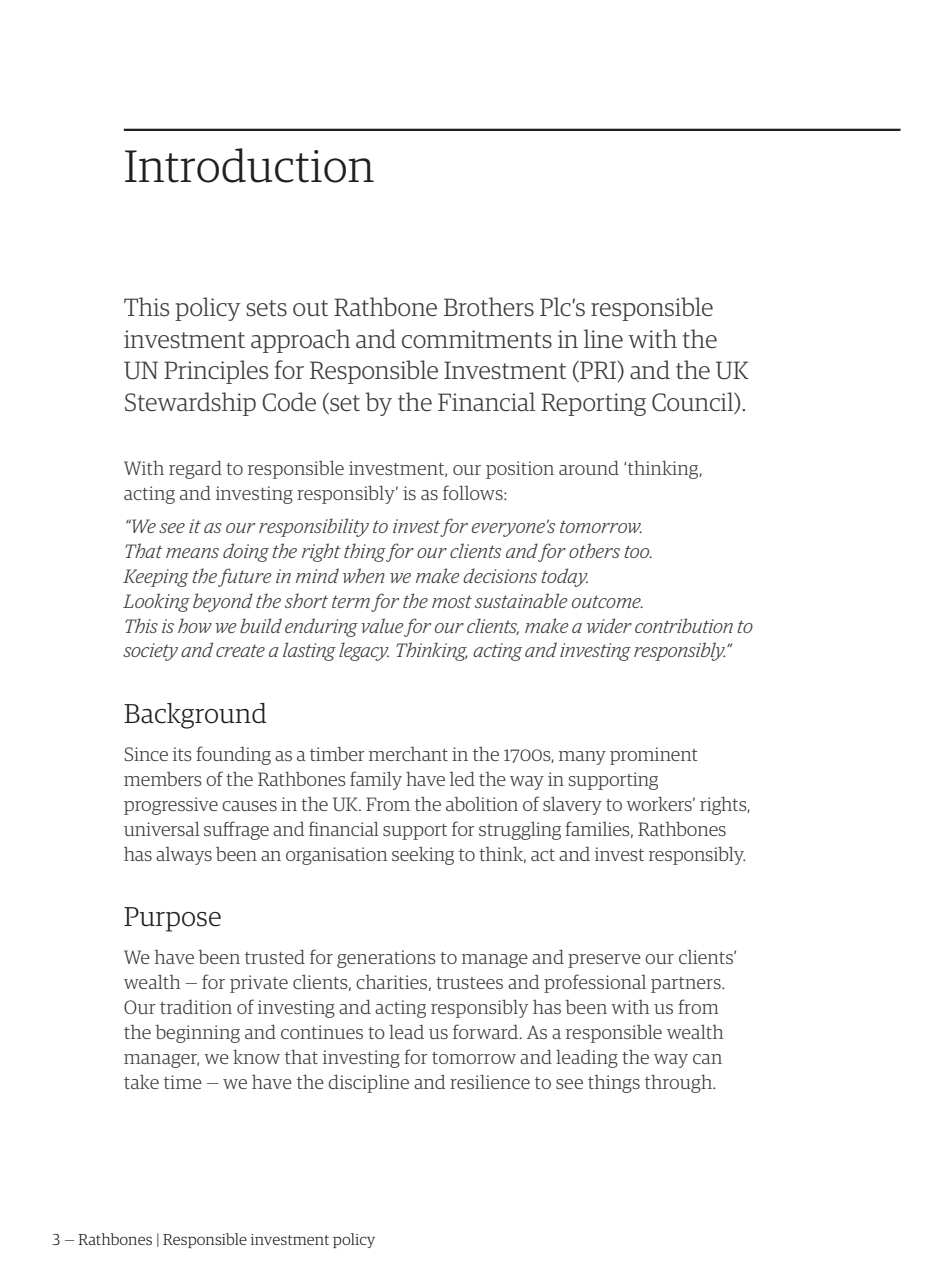 This screenshot has height=1287, width=952. What do you see at coordinates (680, 1083) in the screenshot?
I see `through` at bounding box center [680, 1083].
